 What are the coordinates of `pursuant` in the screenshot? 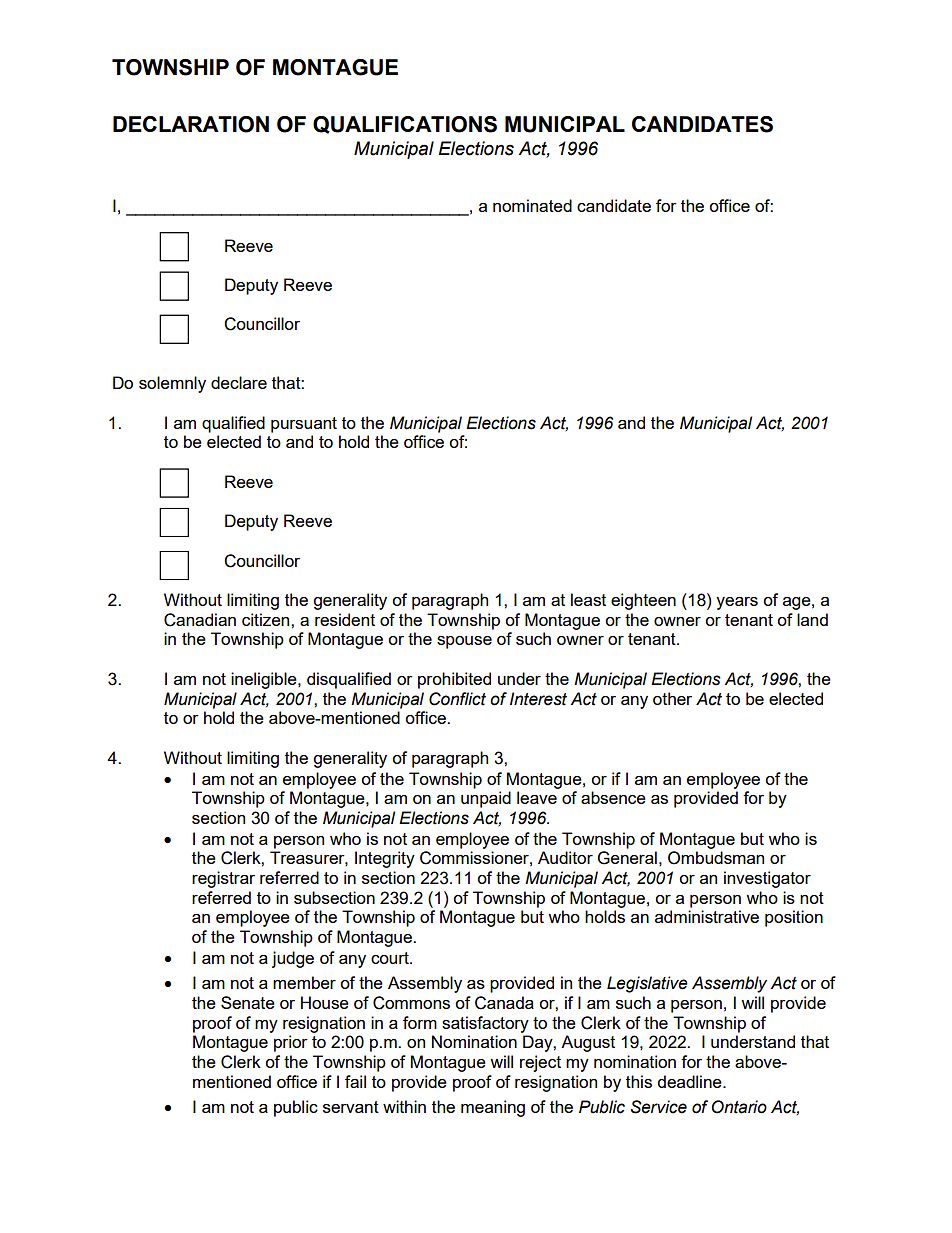 It's located at (304, 425).
